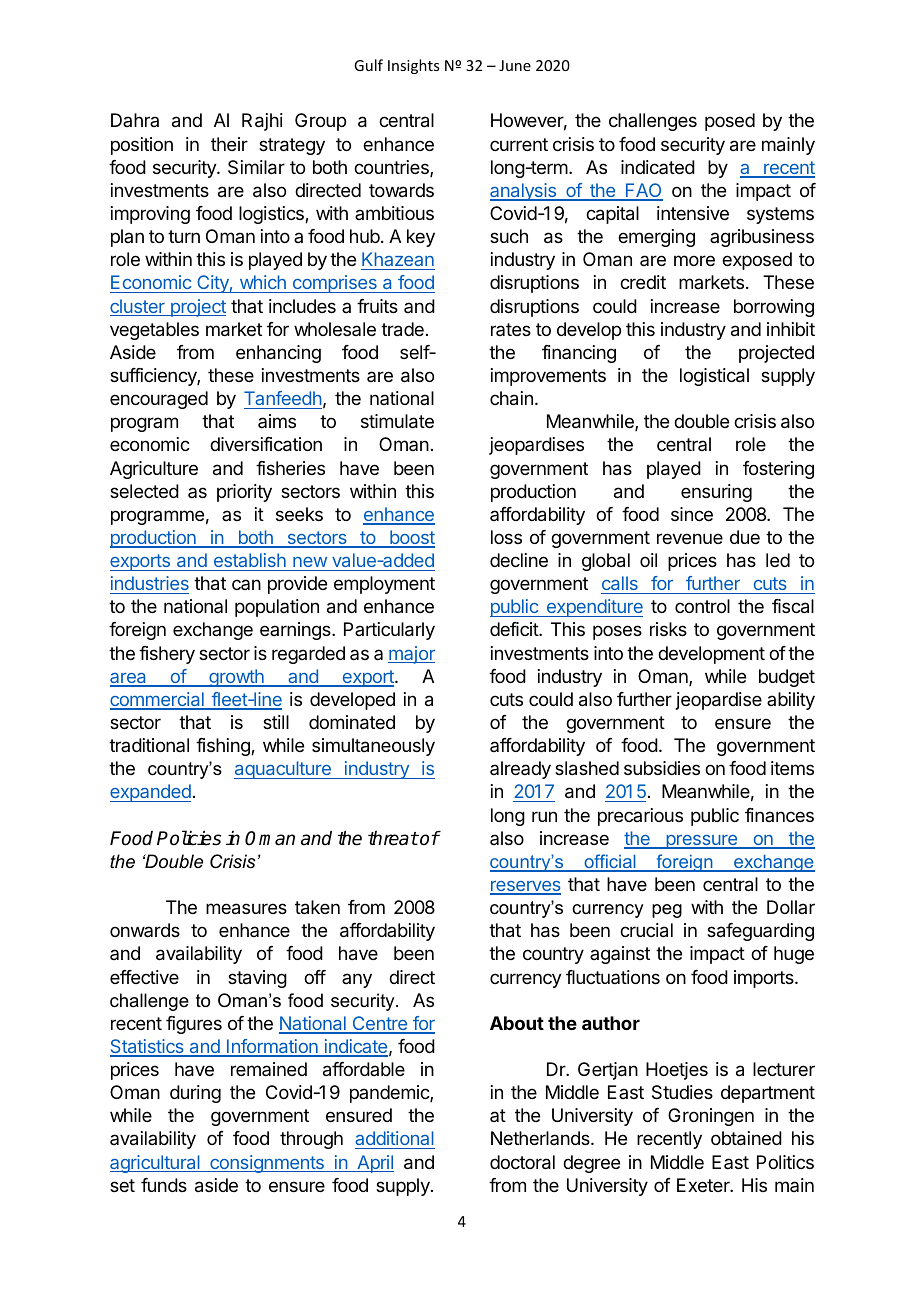 This screenshot has width=924, height=1308. I want to click on FAO, so click(643, 191).
